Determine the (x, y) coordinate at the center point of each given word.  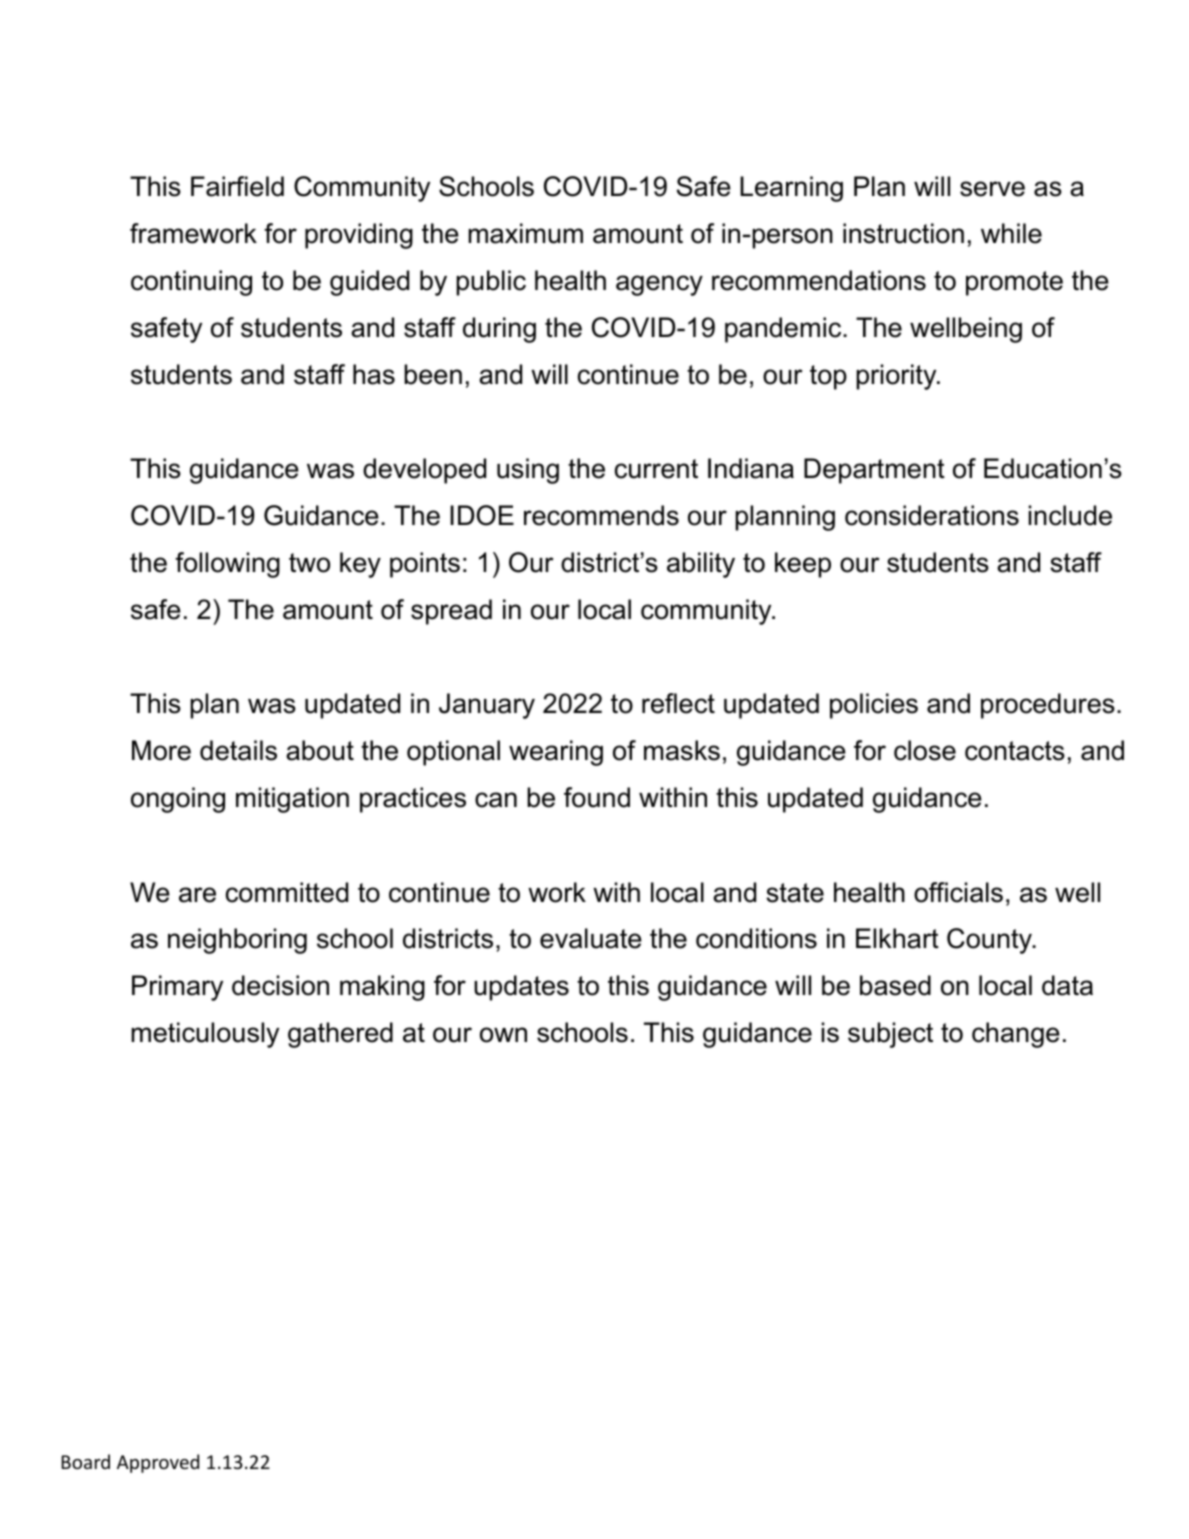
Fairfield (237, 186)
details (238, 750)
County (991, 941)
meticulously (205, 1035)
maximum (525, 233)
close (925, 750)
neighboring (237, 941)
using (528, 471)
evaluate (591, 938)
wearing (556, 753)
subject (890, 1035)
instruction (903, 233)
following (227, 565)
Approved (158, 1463)
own (503, 1035)
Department (874, 471)
